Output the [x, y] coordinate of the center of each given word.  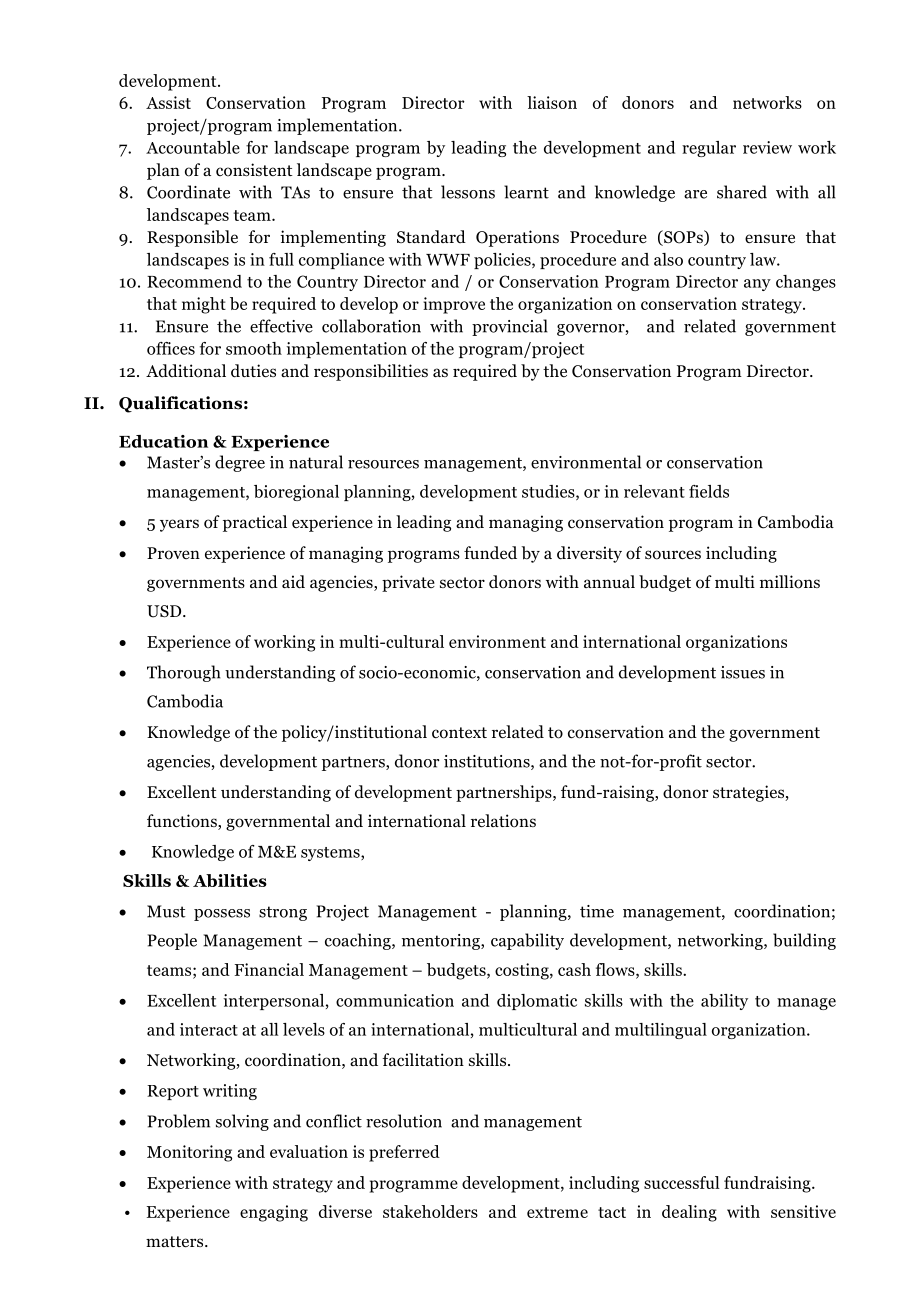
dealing [689, 1213]
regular [709, 149]
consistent [254, 170]
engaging [274, 1213]
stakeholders [430, 1211]
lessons [468, 192]
